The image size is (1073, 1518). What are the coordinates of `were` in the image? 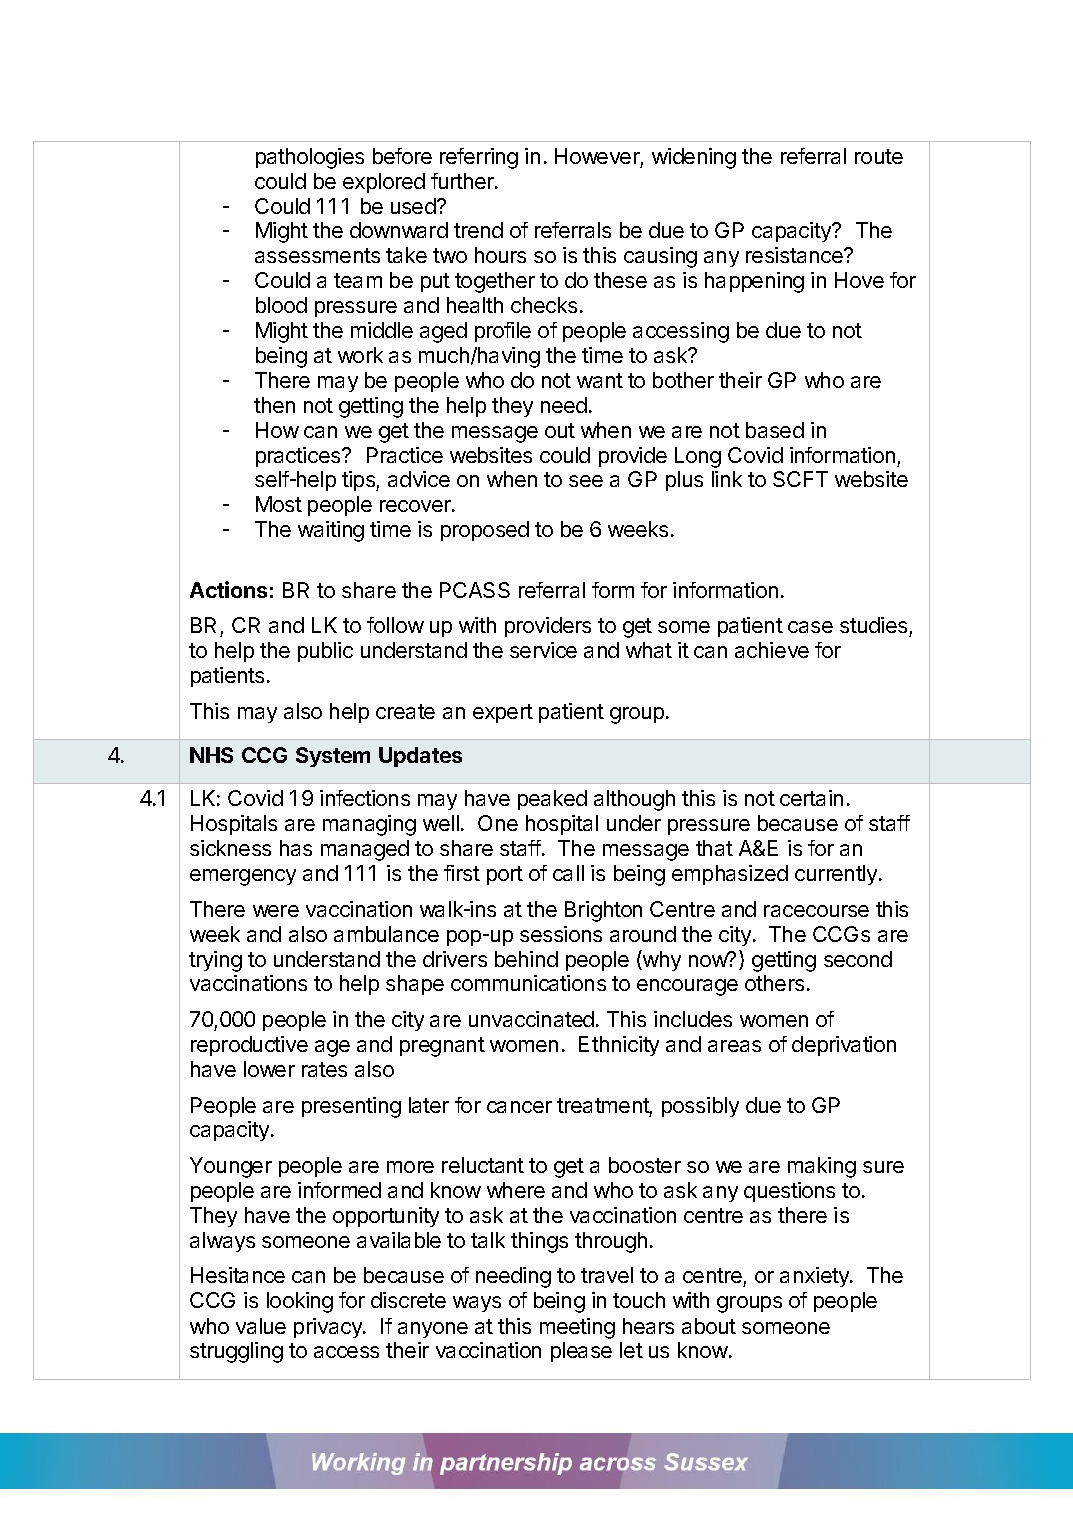 It's located at (276, 911).
